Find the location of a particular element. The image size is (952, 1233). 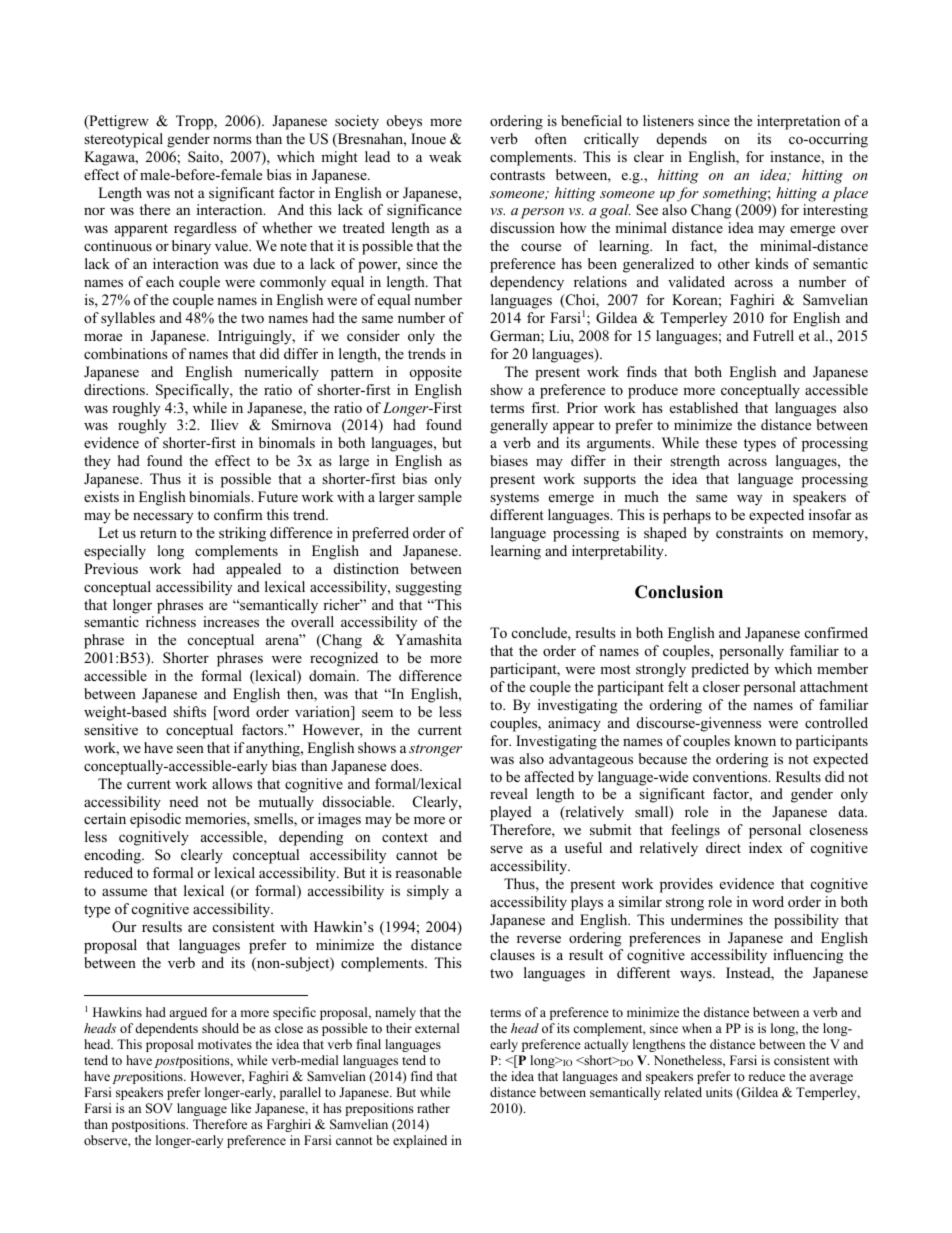

norms is located at coordinates (232, 140).
